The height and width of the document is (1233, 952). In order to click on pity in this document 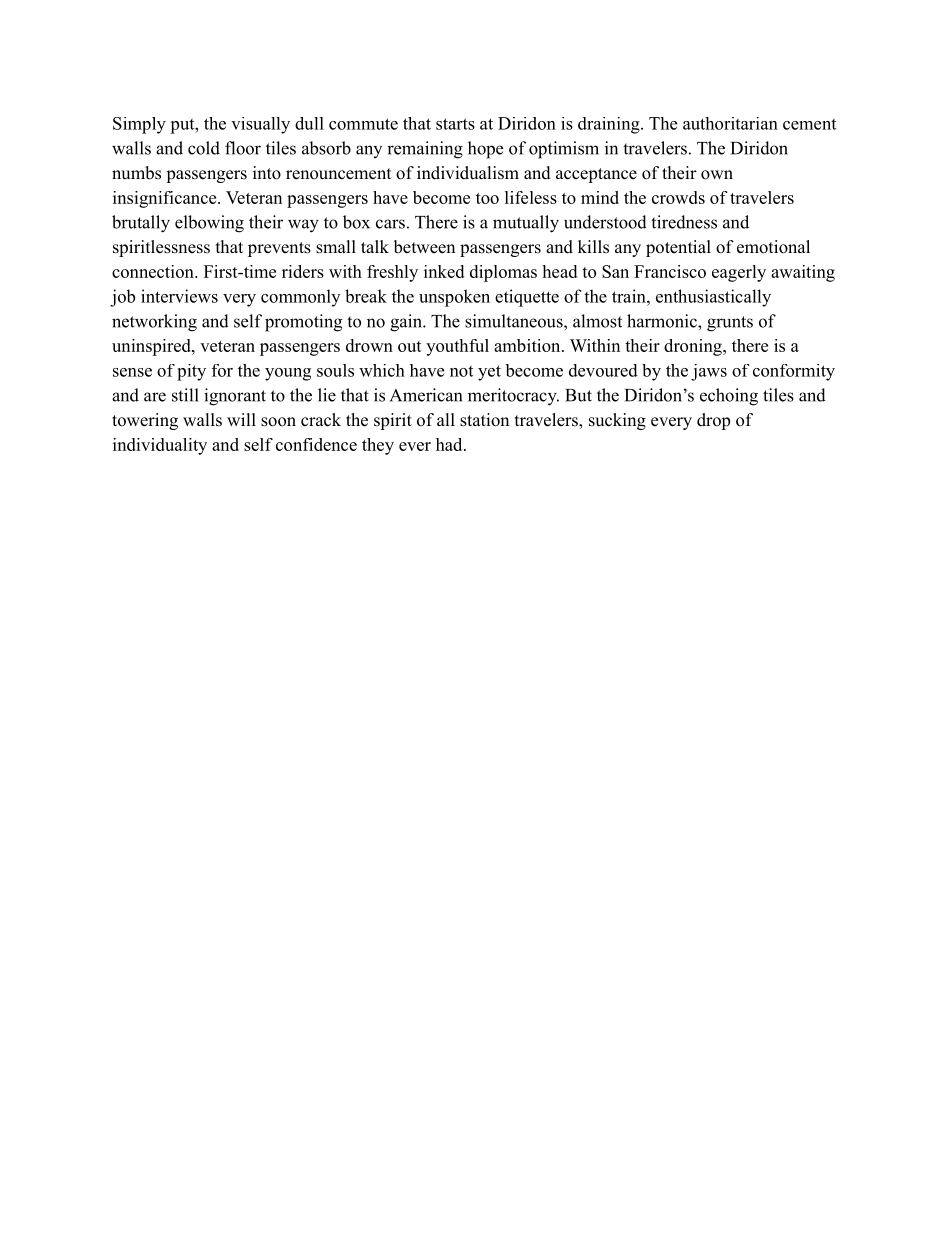, I will do `click(191, 372)`.
